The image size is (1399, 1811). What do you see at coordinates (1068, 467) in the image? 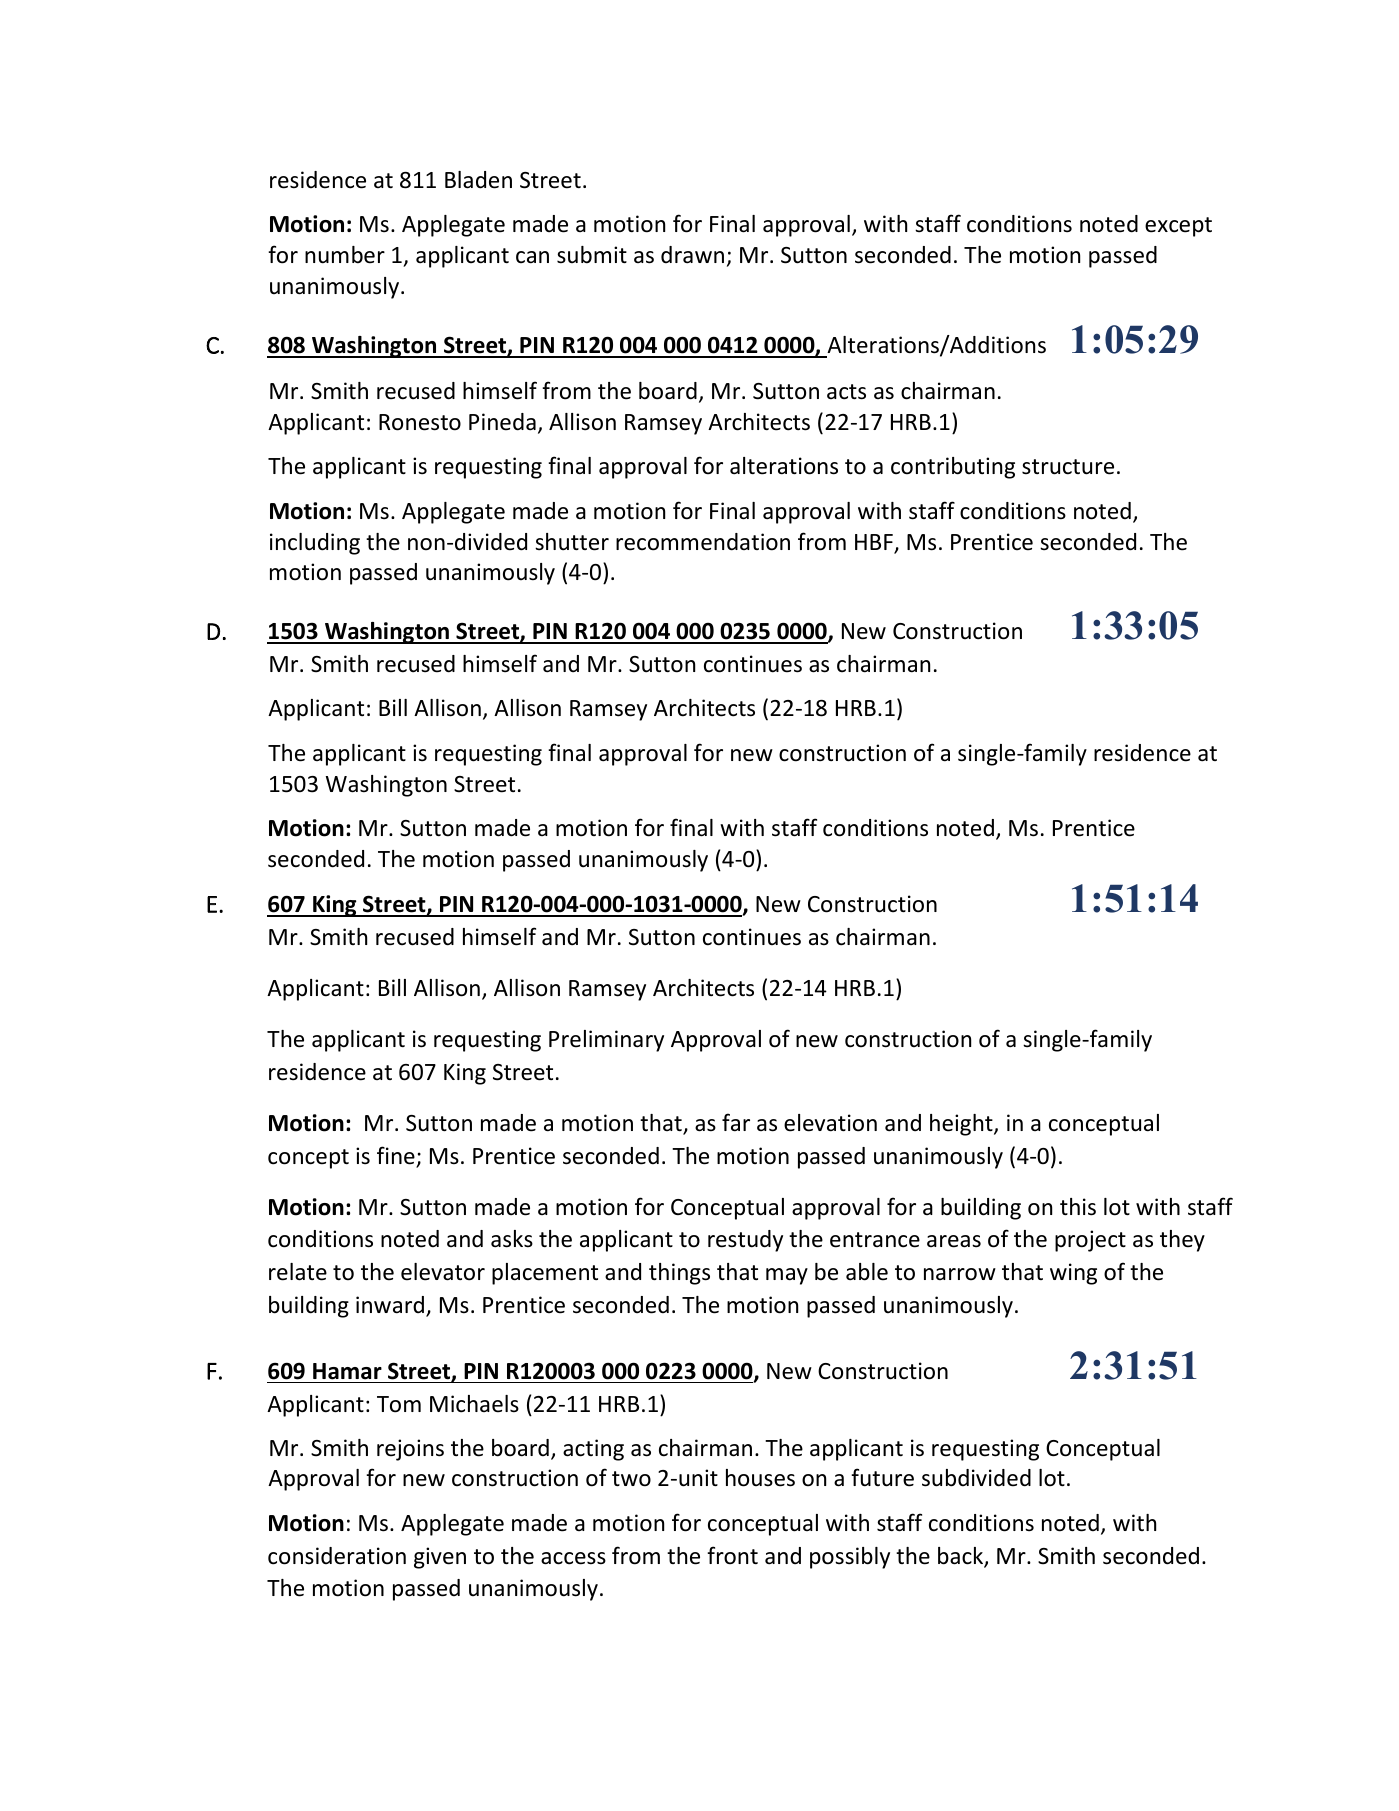
I see `structure` at bounding box center [1068, 467].
